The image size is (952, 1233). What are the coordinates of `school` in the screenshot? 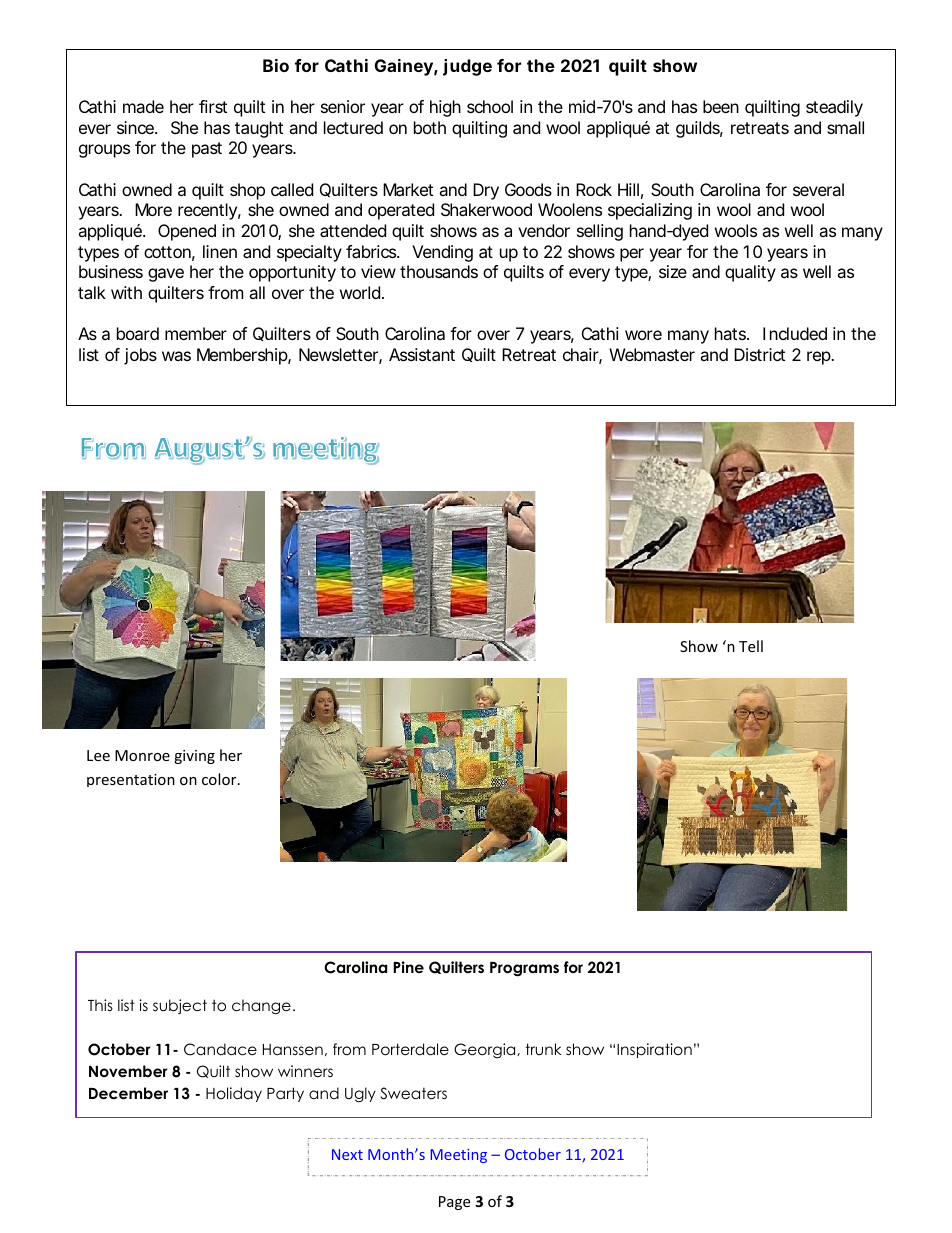 It's located at (490, 106).
